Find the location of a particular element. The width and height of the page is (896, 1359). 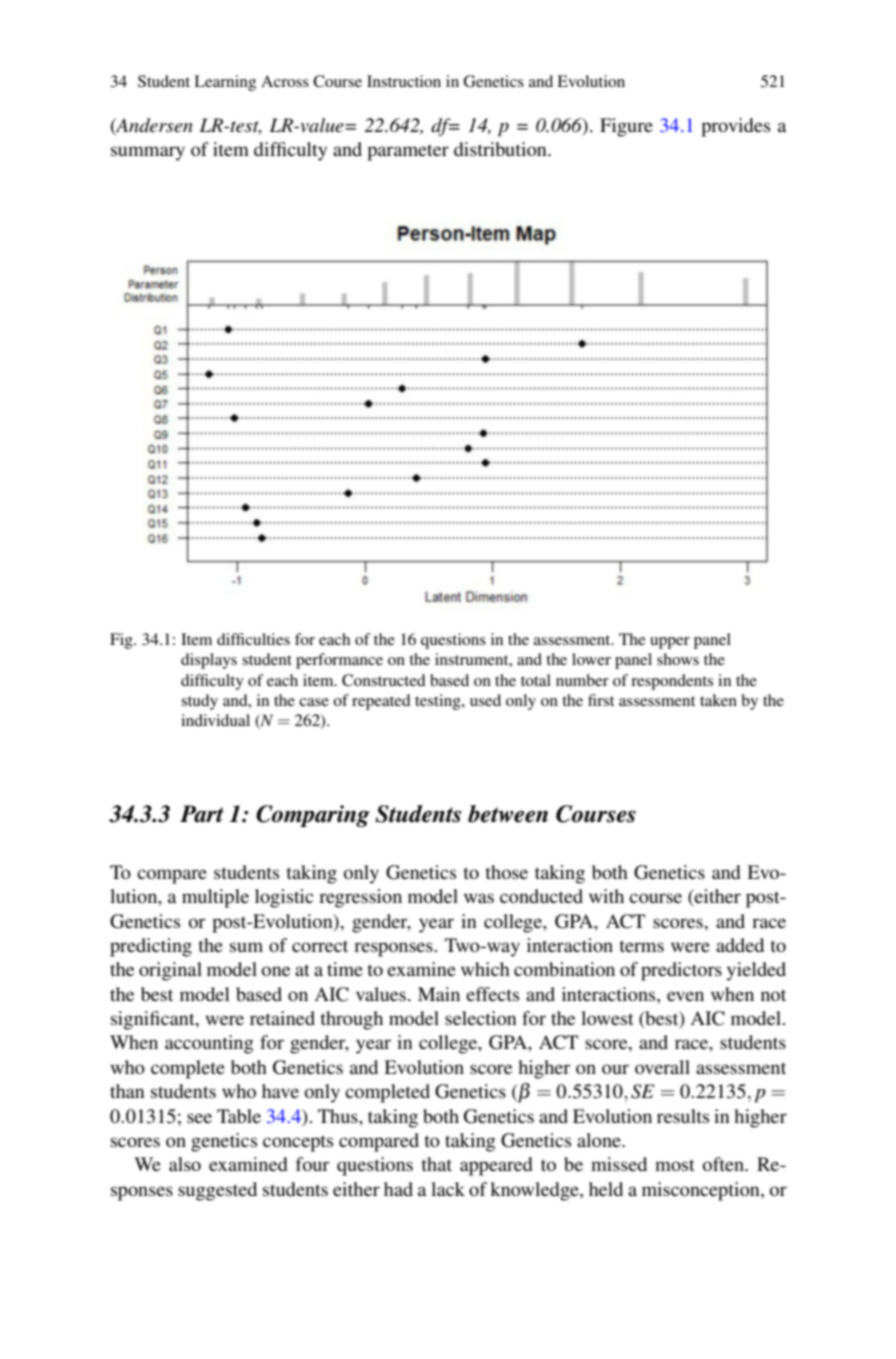

displays is located at coordinates (209, 661).
